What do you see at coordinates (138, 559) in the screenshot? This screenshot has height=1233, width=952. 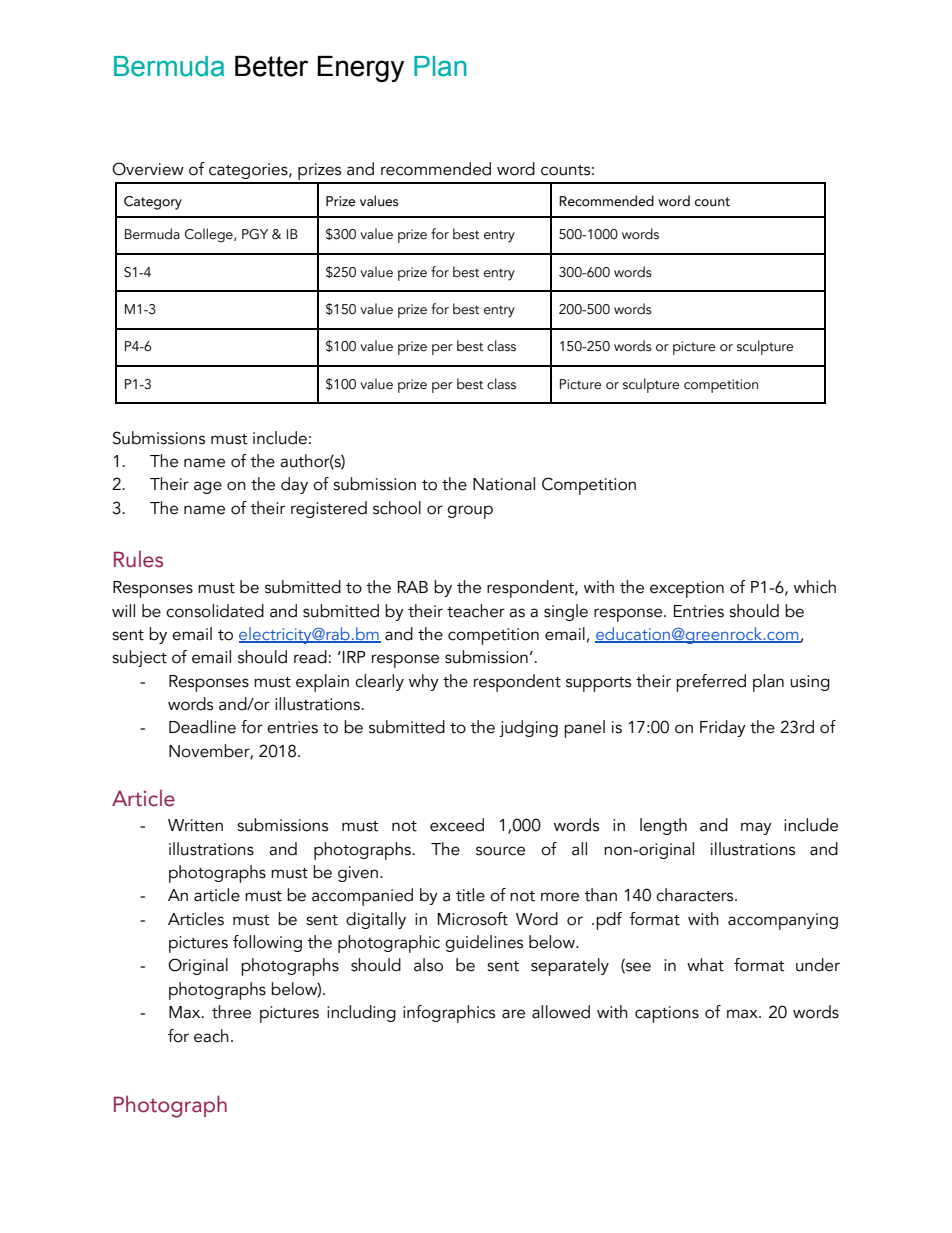 I see `Rules` at bounding box center [138, 559].
